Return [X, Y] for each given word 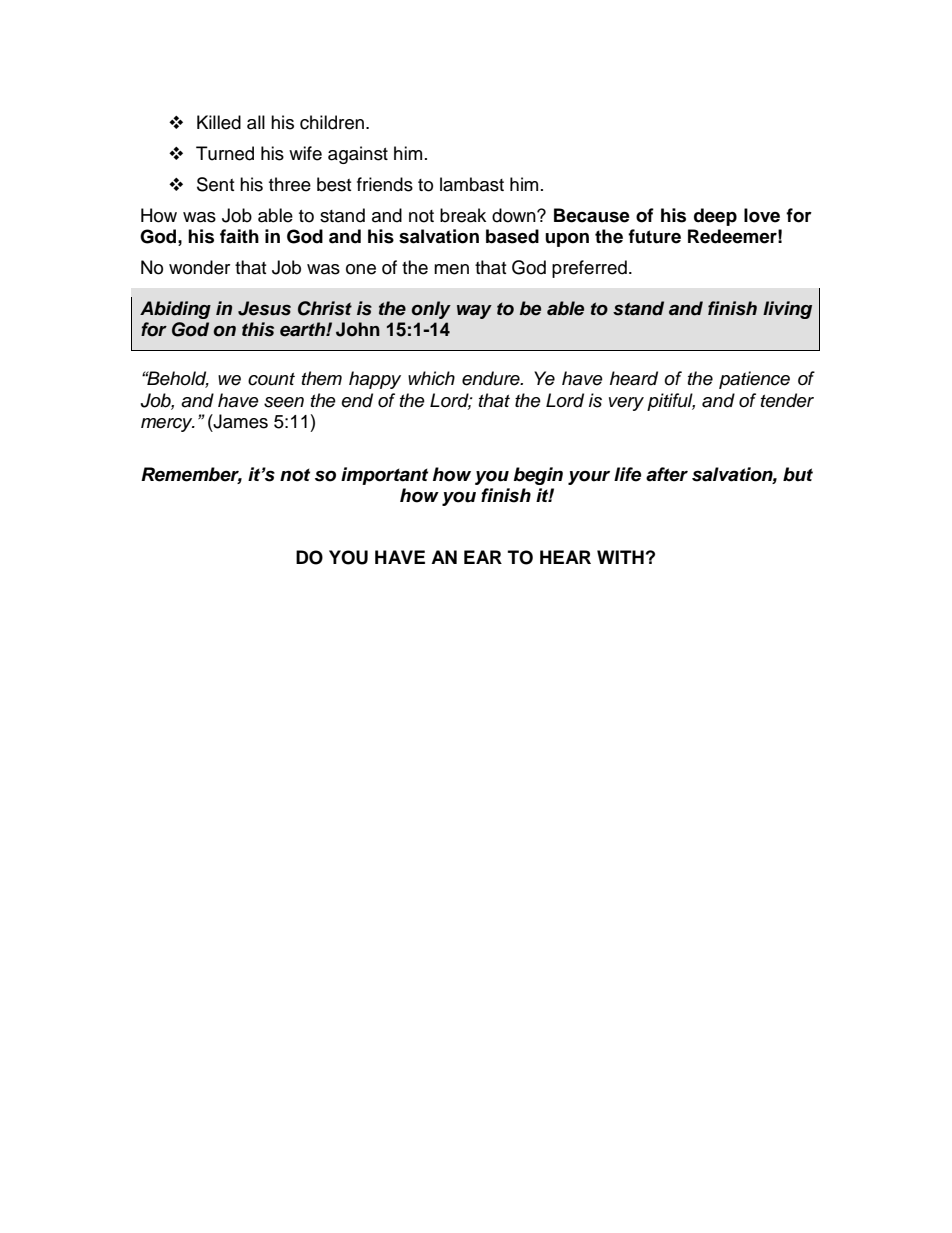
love [762, 215]
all [256, 122]
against [358, 155]
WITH [620, 557]
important [384, 476]
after [667, 474]
